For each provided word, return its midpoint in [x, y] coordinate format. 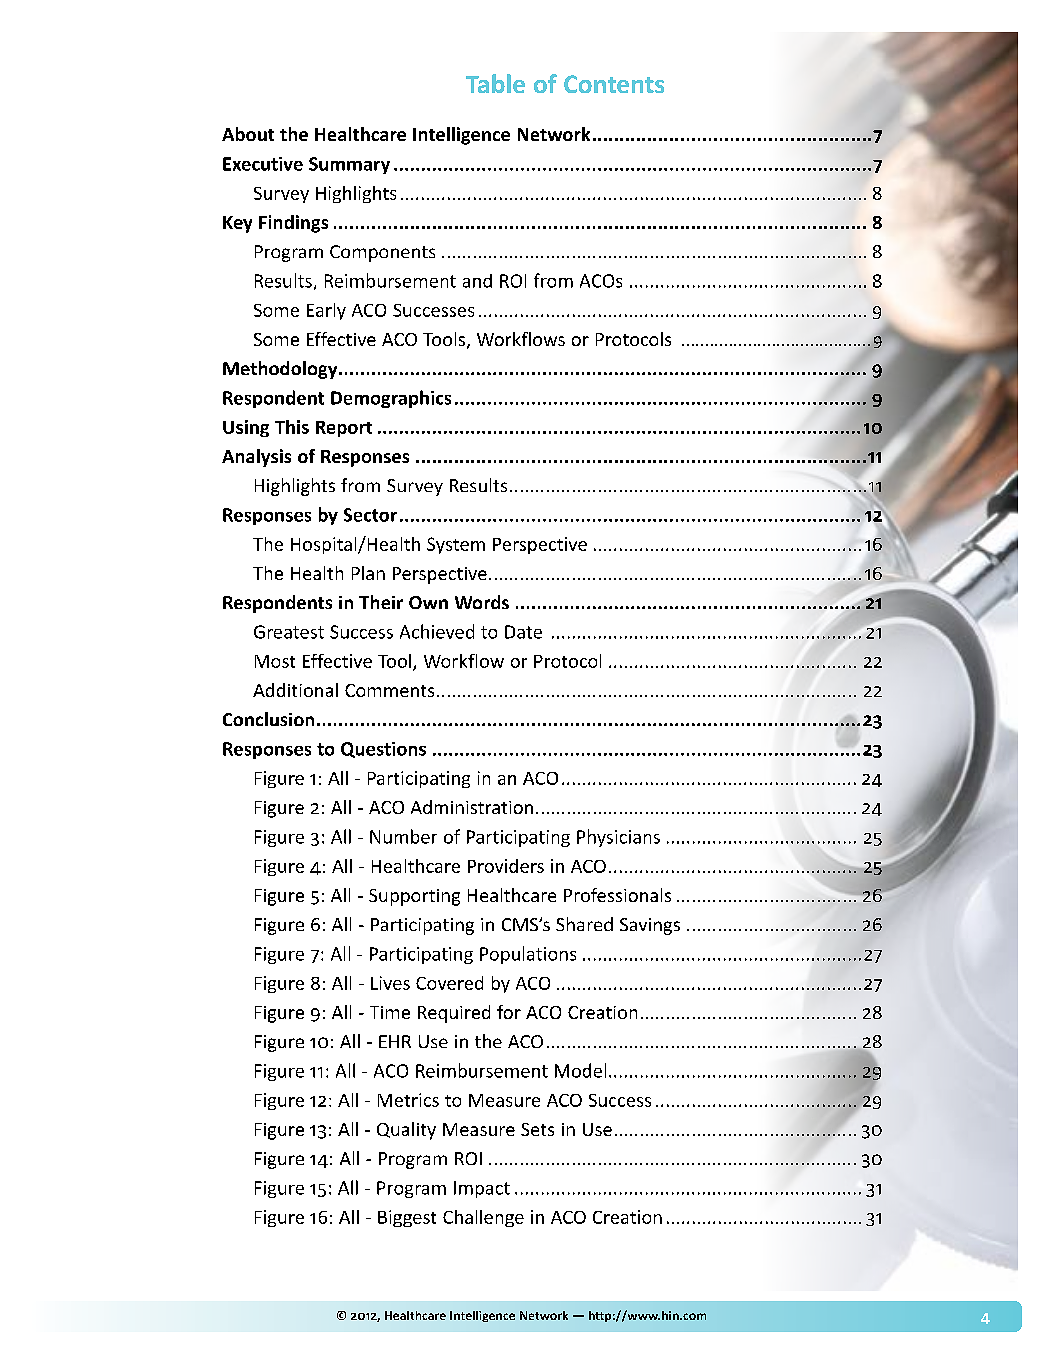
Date [523, 632]
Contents [614, 84]
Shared [584, 924]
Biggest [407, 1218]
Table [495, 83]
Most [275, 661]
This [292, 427]
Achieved [437, 631]
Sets [537, 1129]
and [477, 281]
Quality [406, 1131]
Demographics [391, 399]
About [248, 134]
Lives [390, 983]
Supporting [414, 897]
